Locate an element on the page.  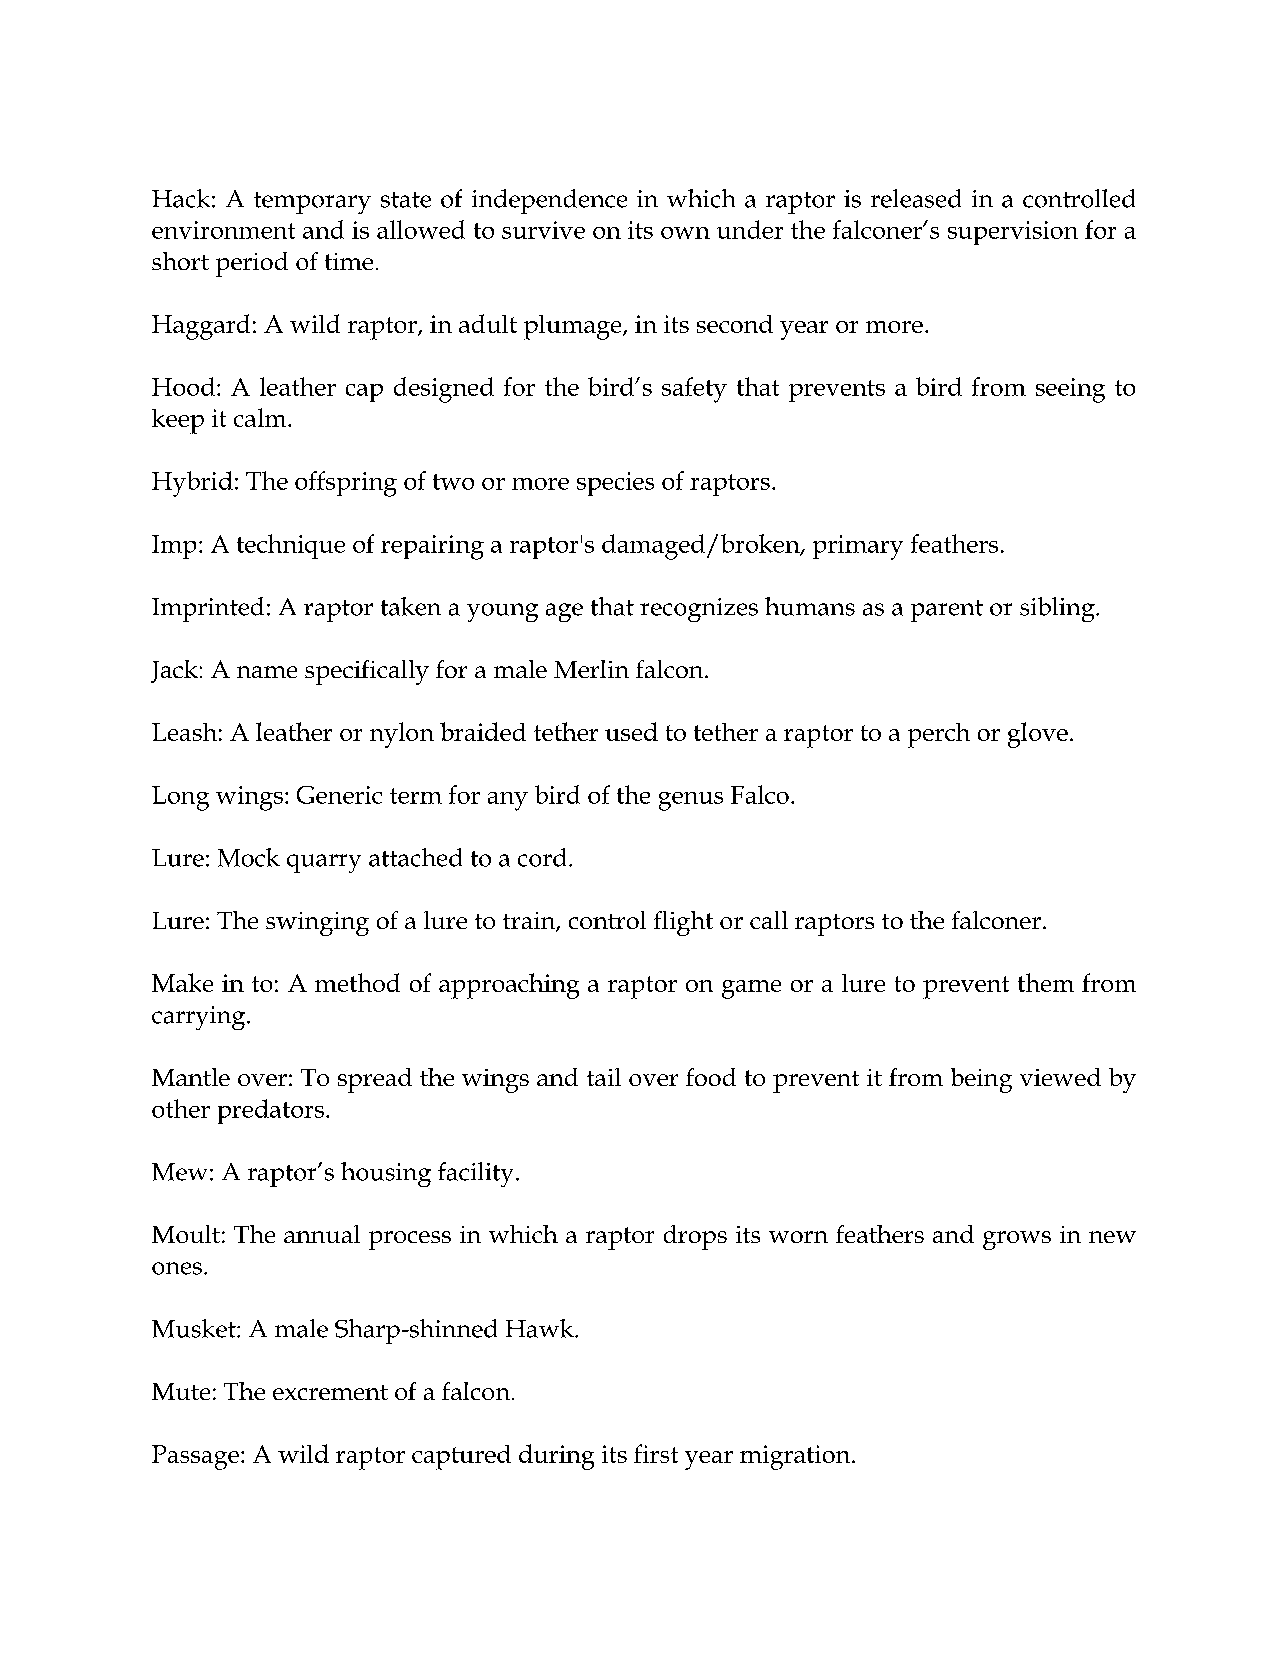
genus is located at coordinates (691, 801).
